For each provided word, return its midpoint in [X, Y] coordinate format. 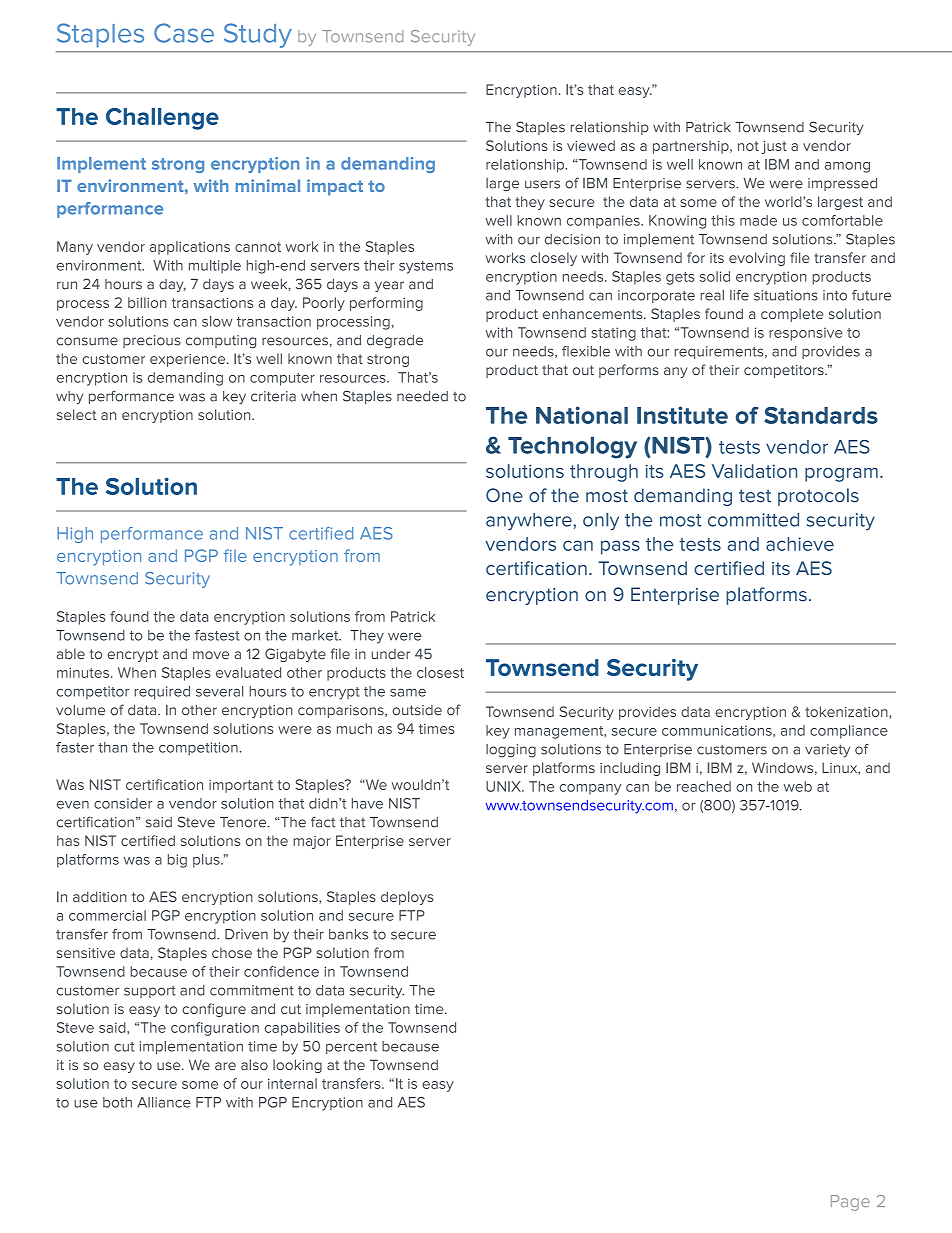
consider [123, 803]
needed [422, 396]
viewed [591, 145]
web [798, 786]
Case [184, 33]
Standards [821, 415]
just [774, 147]
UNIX [504, 786]
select [76, 414]
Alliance [164, 1102]
